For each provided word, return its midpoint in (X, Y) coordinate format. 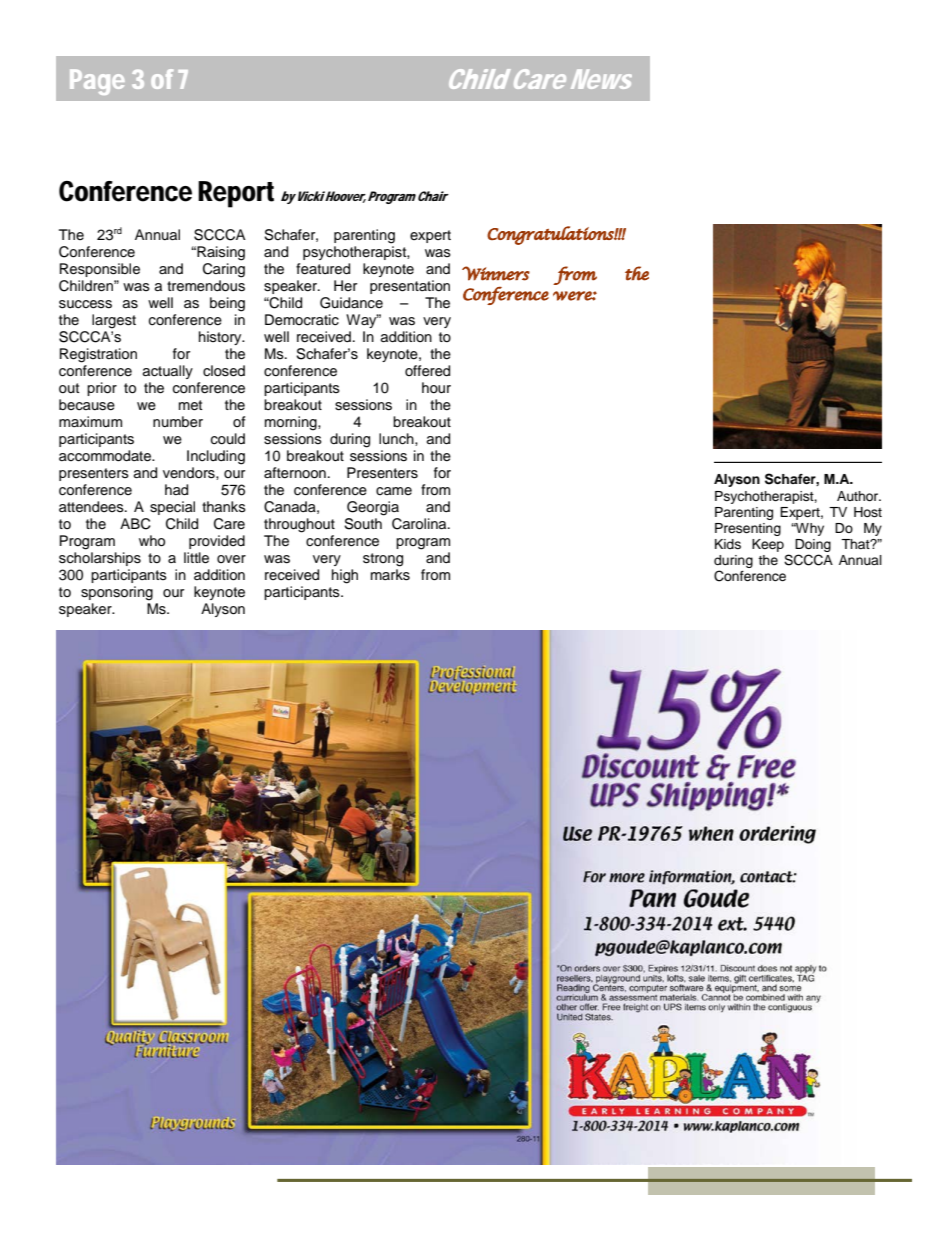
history (221, 338)
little (196, 558)
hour (436, 388)
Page (97, 82)
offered (427, 371)
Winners (496, 273)
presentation (410, 287)
